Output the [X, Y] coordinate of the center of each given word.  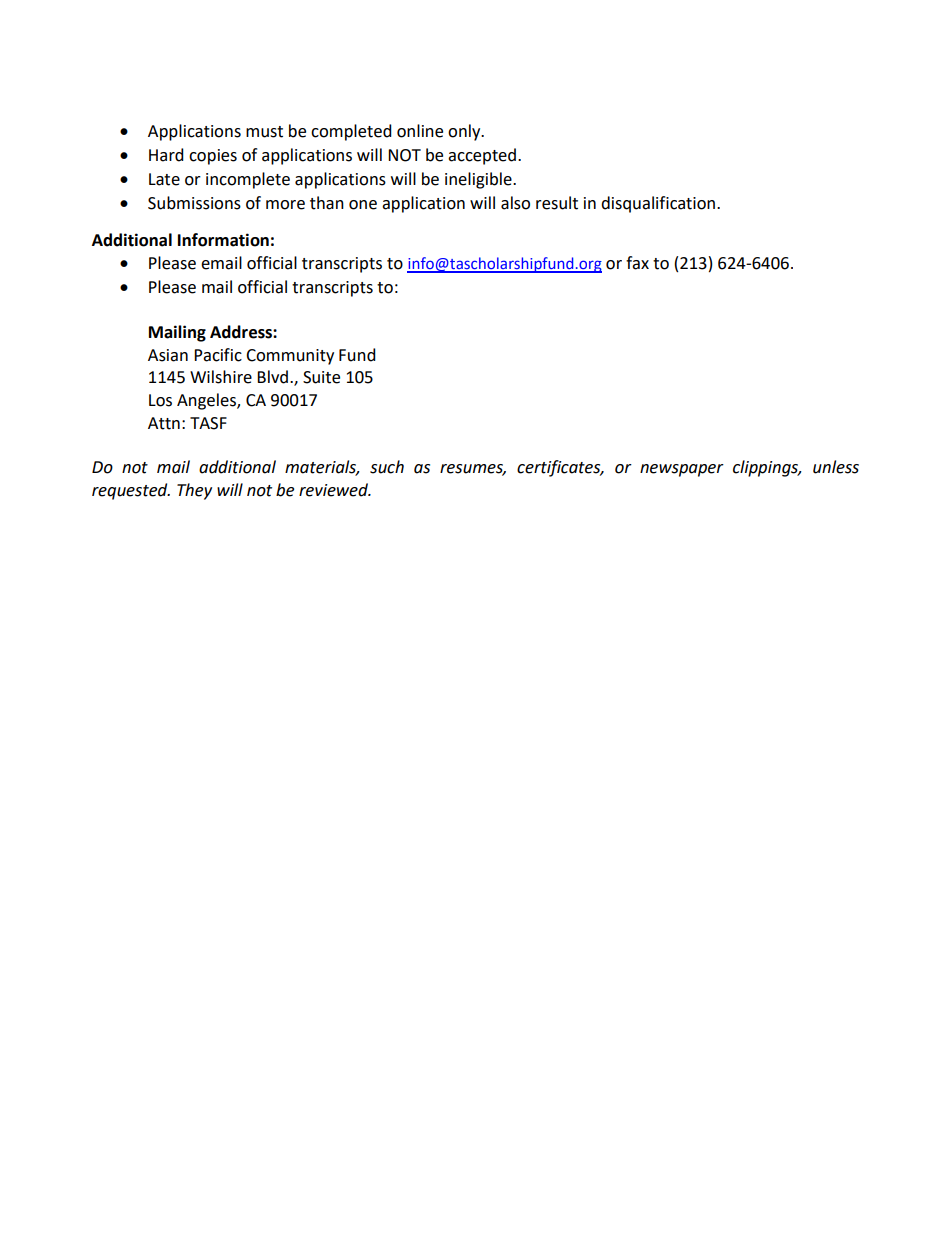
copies [213, 157]
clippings [767, 468]
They [194, 491]
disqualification [659, 204]
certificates [560, 468]
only [465, 132]
